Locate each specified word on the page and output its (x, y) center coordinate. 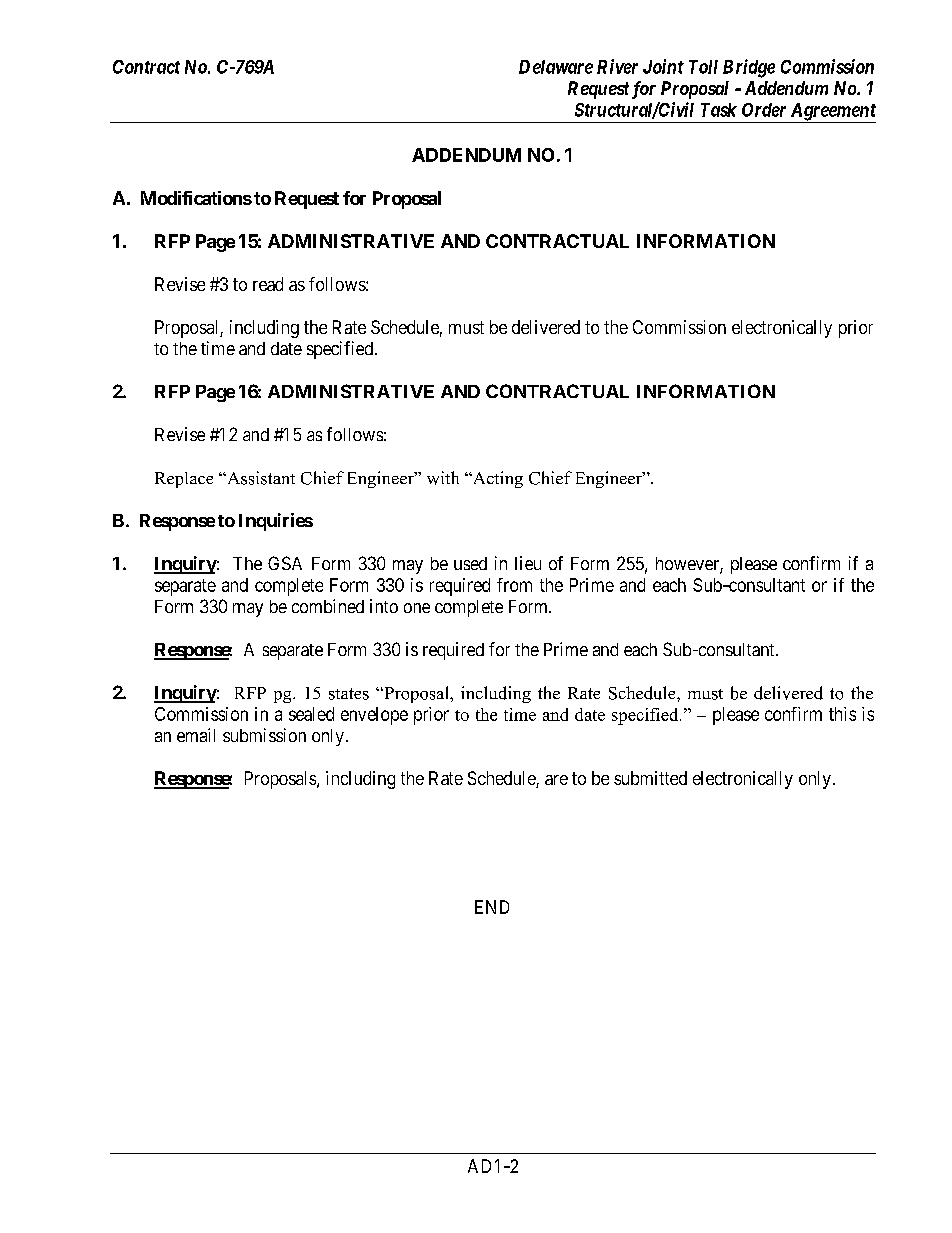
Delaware (556, 67)
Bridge (749, 68)
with (443, 478)
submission (264, 735)
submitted (650, 778)
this (842, 714)
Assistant (260, 478)
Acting (496, 479)
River (617, 66)
